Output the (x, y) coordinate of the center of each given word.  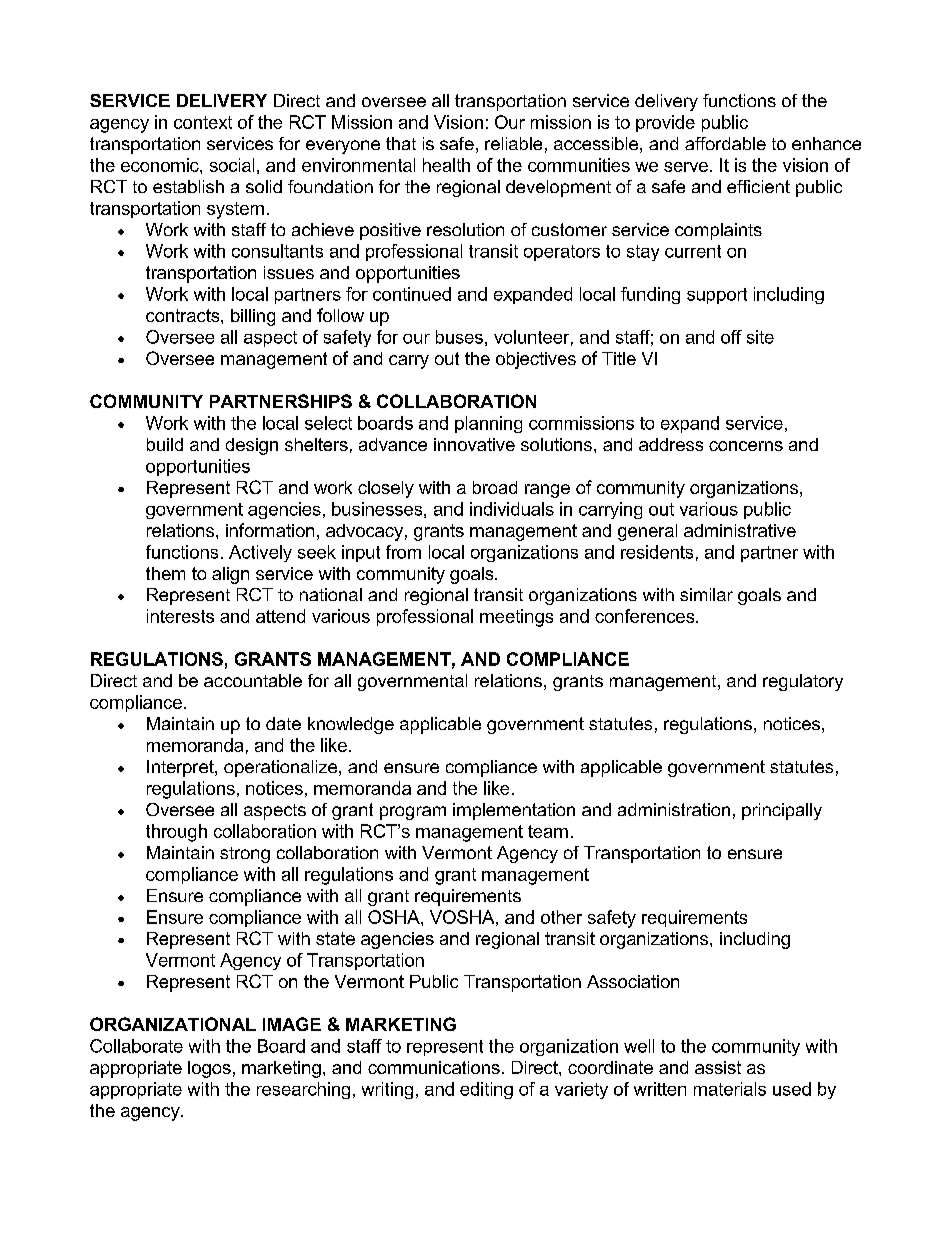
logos (209, 1069)
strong (245, 855)
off (731, 337)
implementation (514, 811)
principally (782, 811)
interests (180, 616)
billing (253, 317)
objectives (536, 360)
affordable (725, 143)
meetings (516, 618)
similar (706, 594)
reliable (513, 143)
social (232, 165)
